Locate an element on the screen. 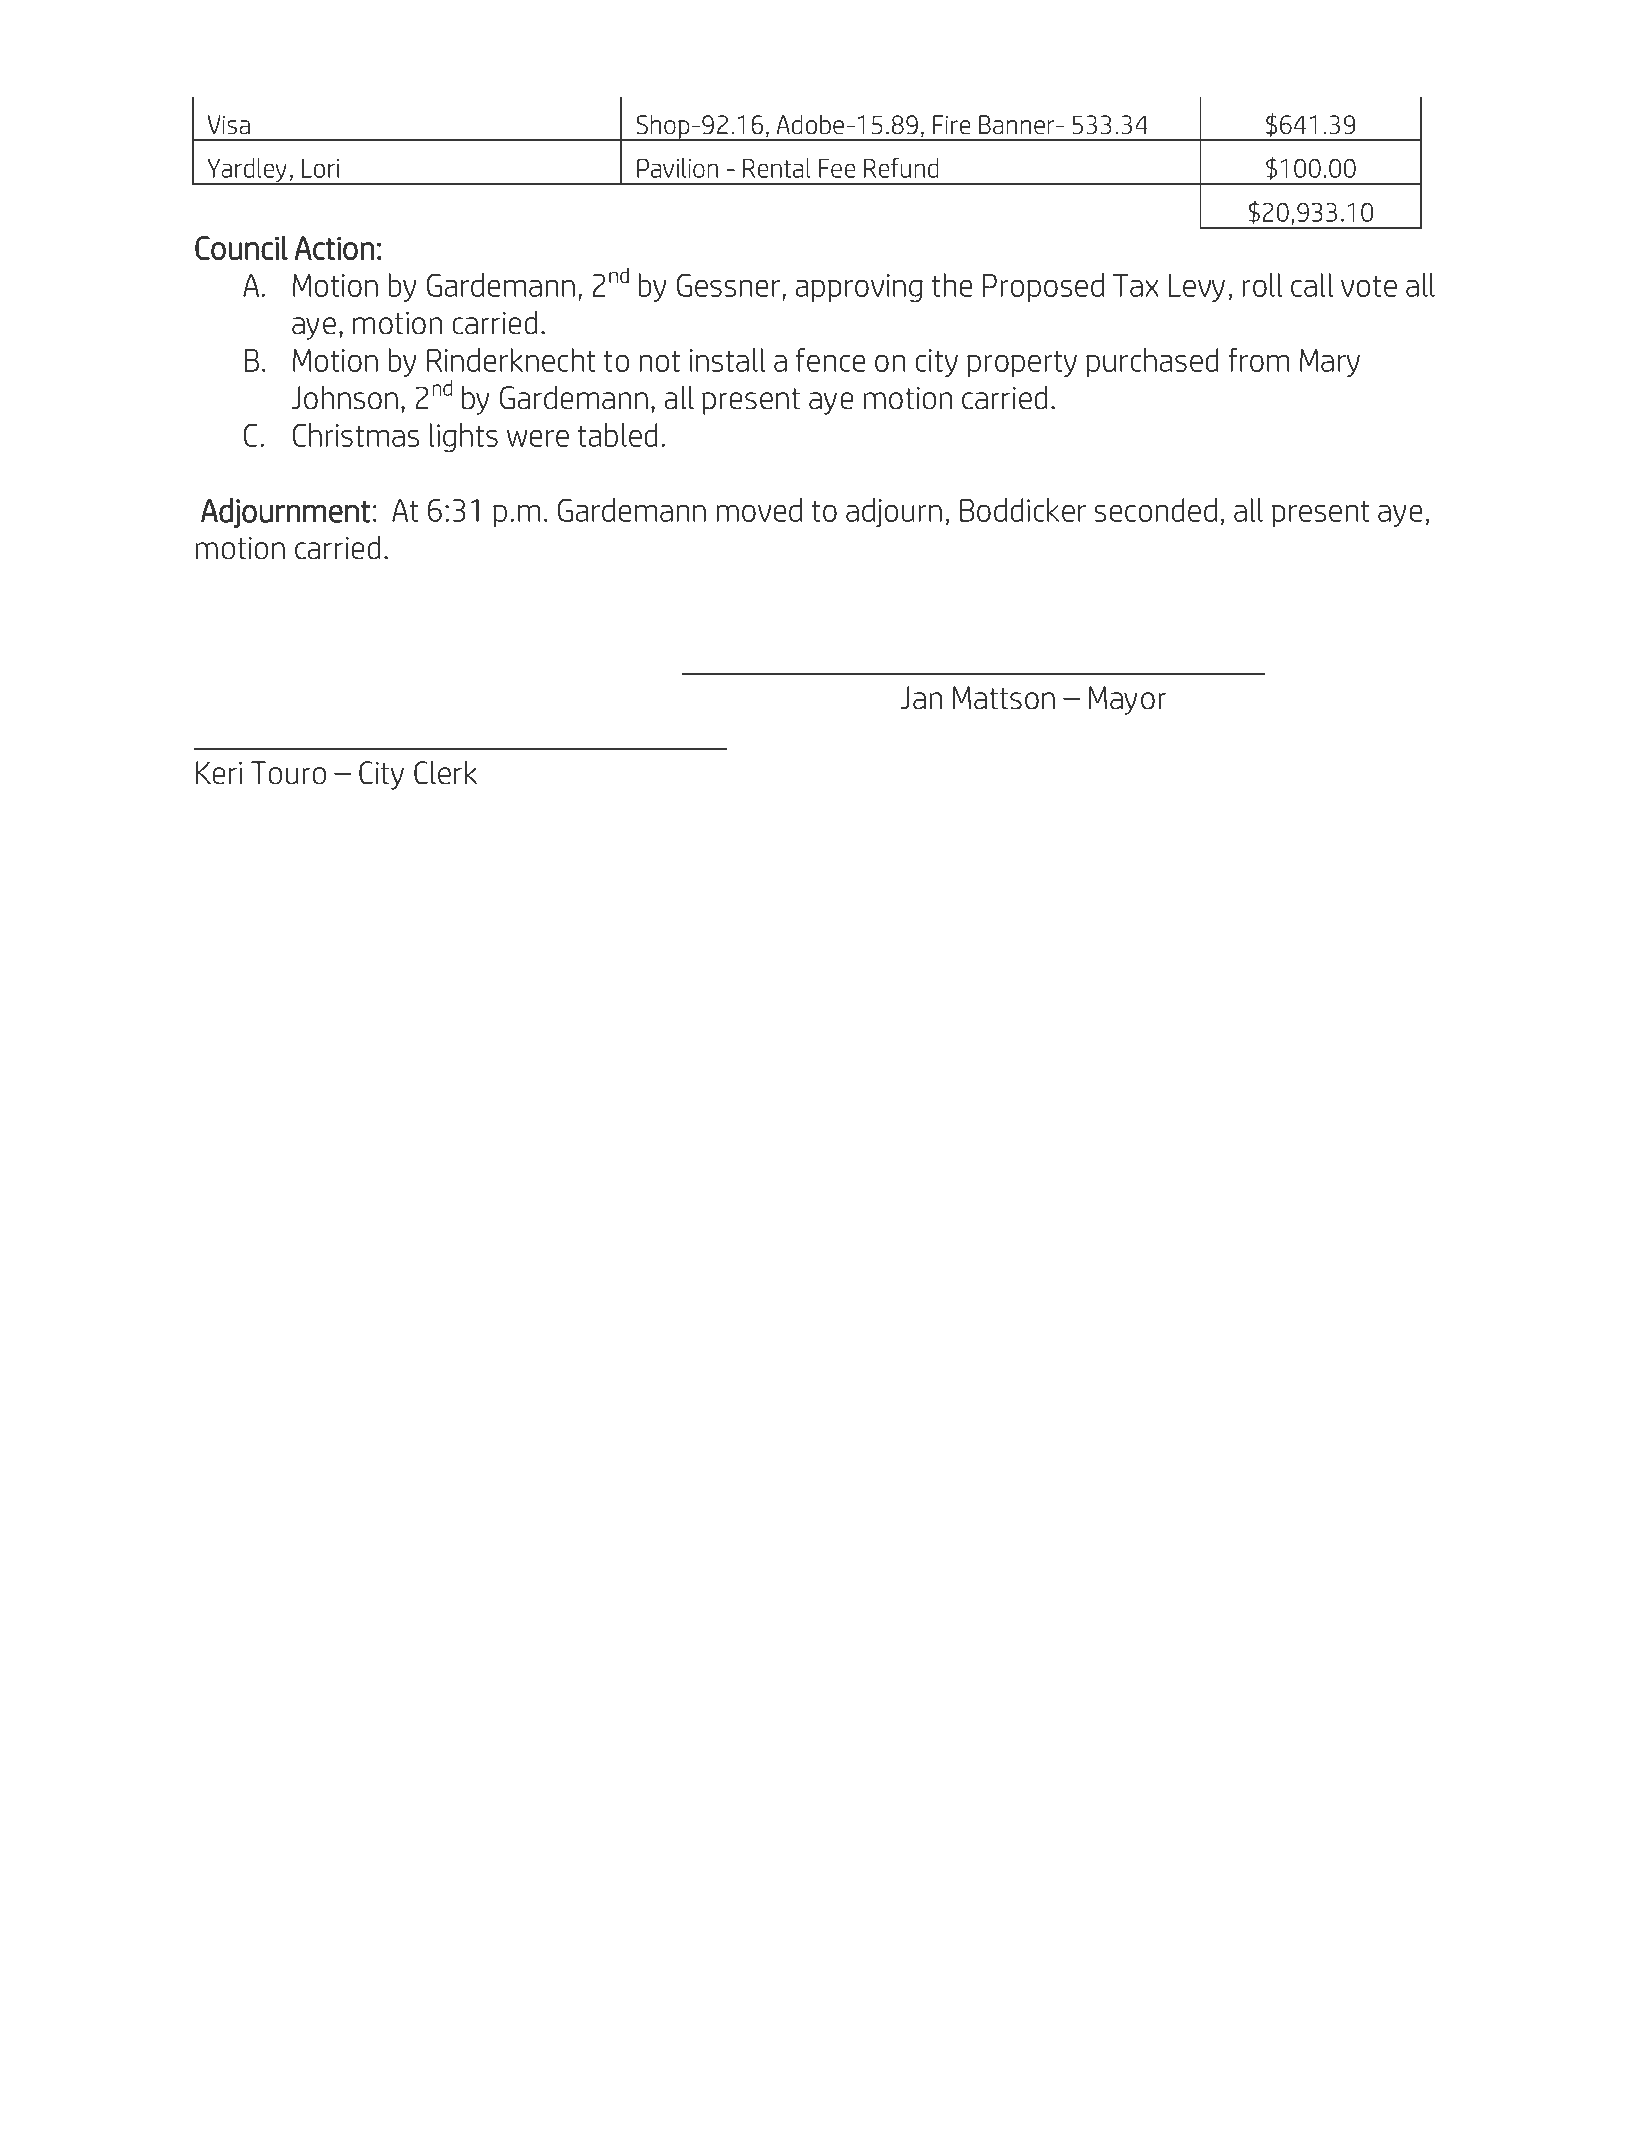 The image size is (1649, 2134). Clerk is located at coordinates (445, 773).
